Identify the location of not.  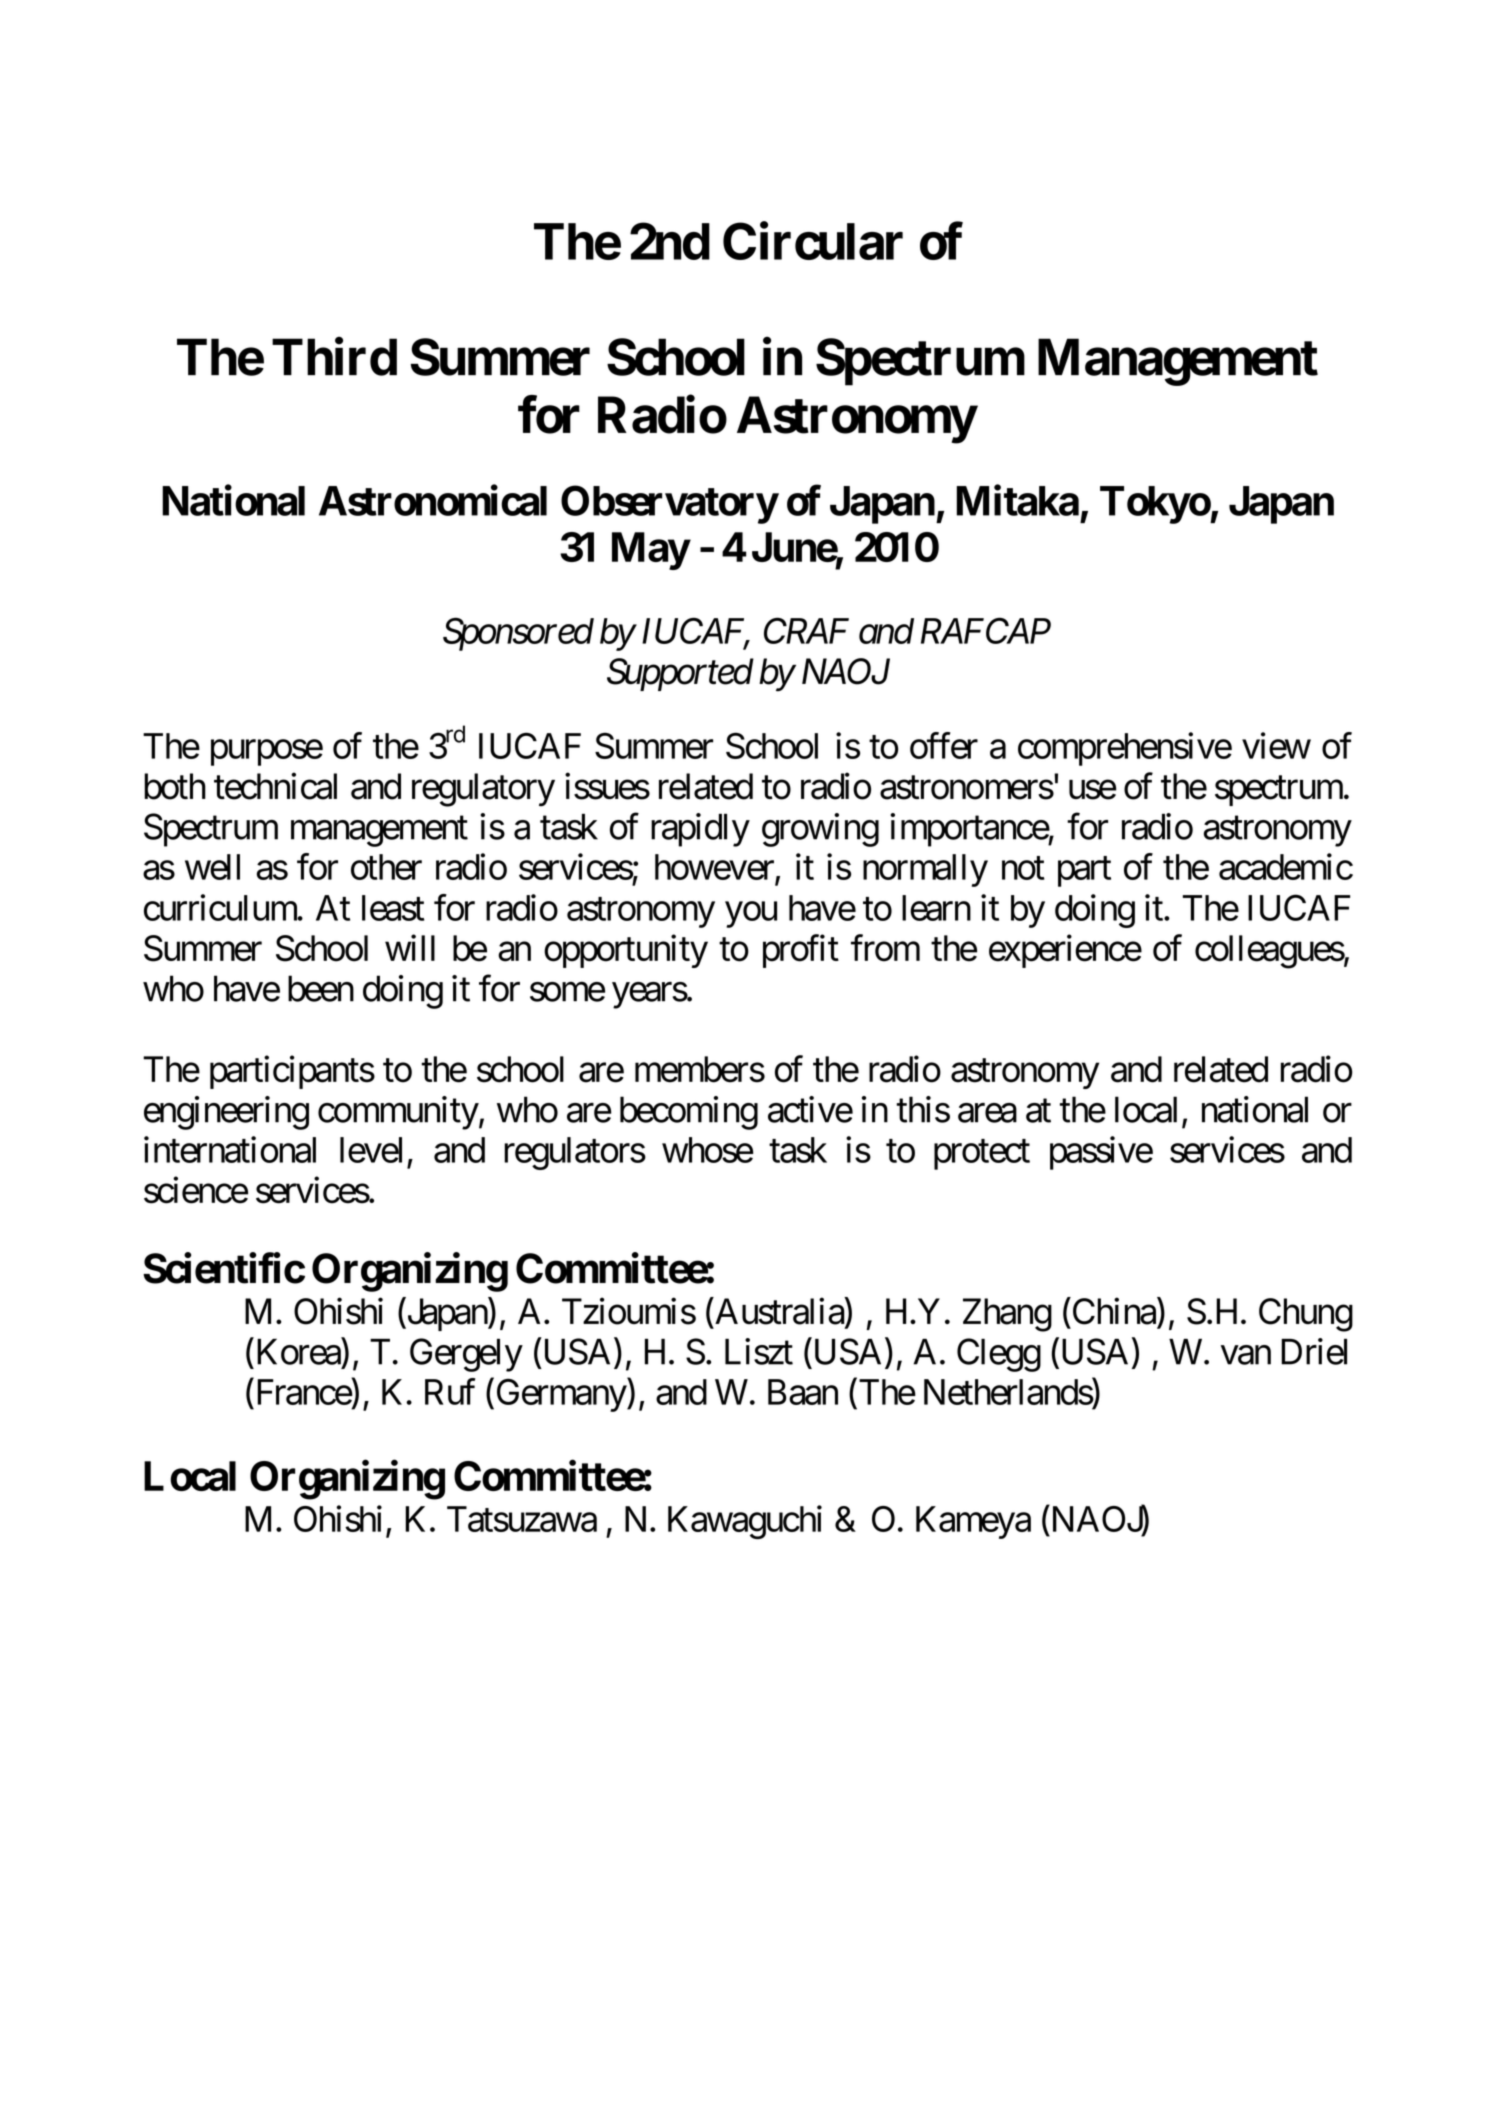
(1023, 868).
